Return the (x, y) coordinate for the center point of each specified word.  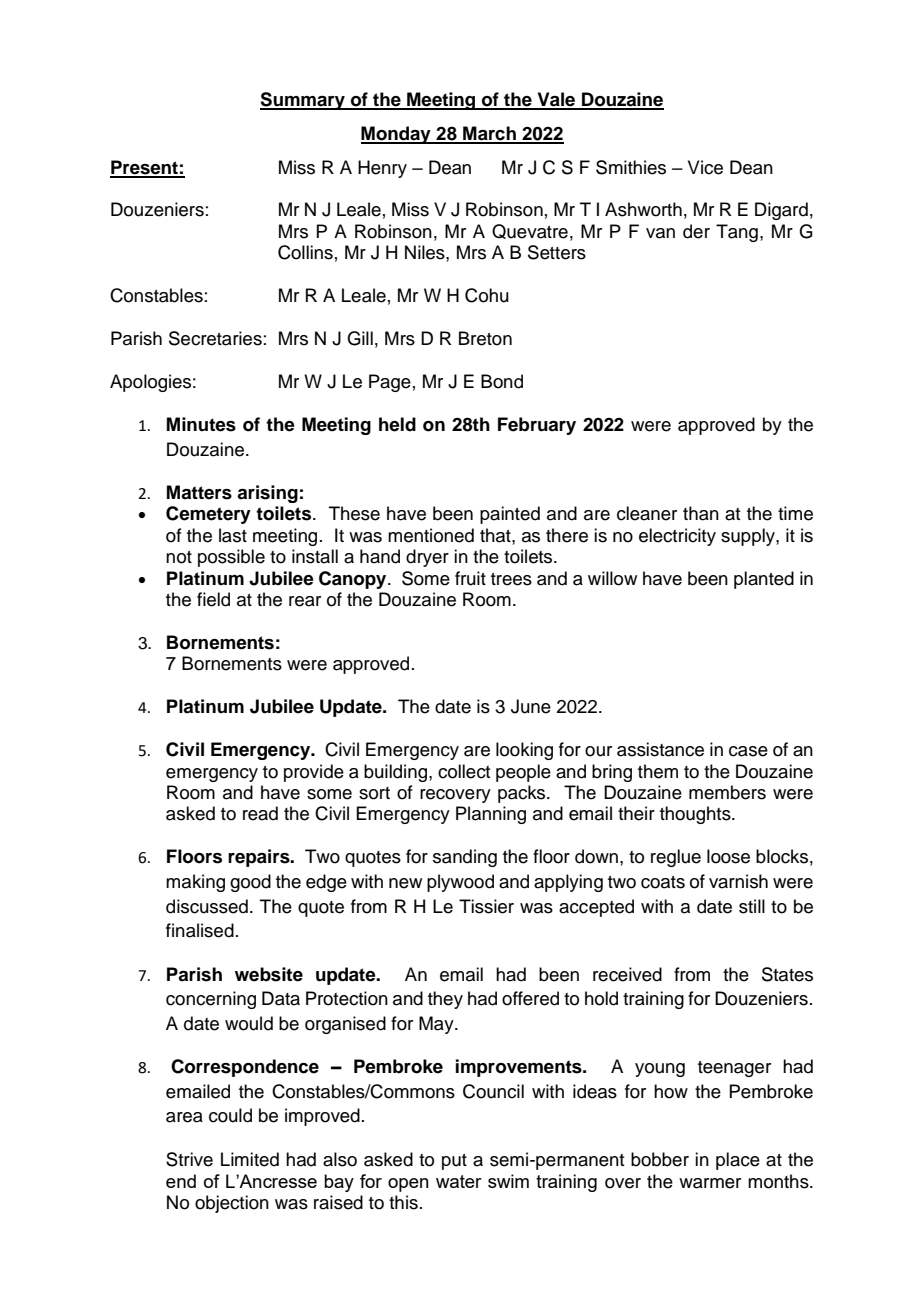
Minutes (201, 424)
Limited (250, 1159)
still (752, 906)
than (701, 513)
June (531, 706)
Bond (502, 381)
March (489, 134)
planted (764, 580)
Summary (303, 101)
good (250, 883)
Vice (705, 167)
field (213, 599)
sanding (465, 858)
